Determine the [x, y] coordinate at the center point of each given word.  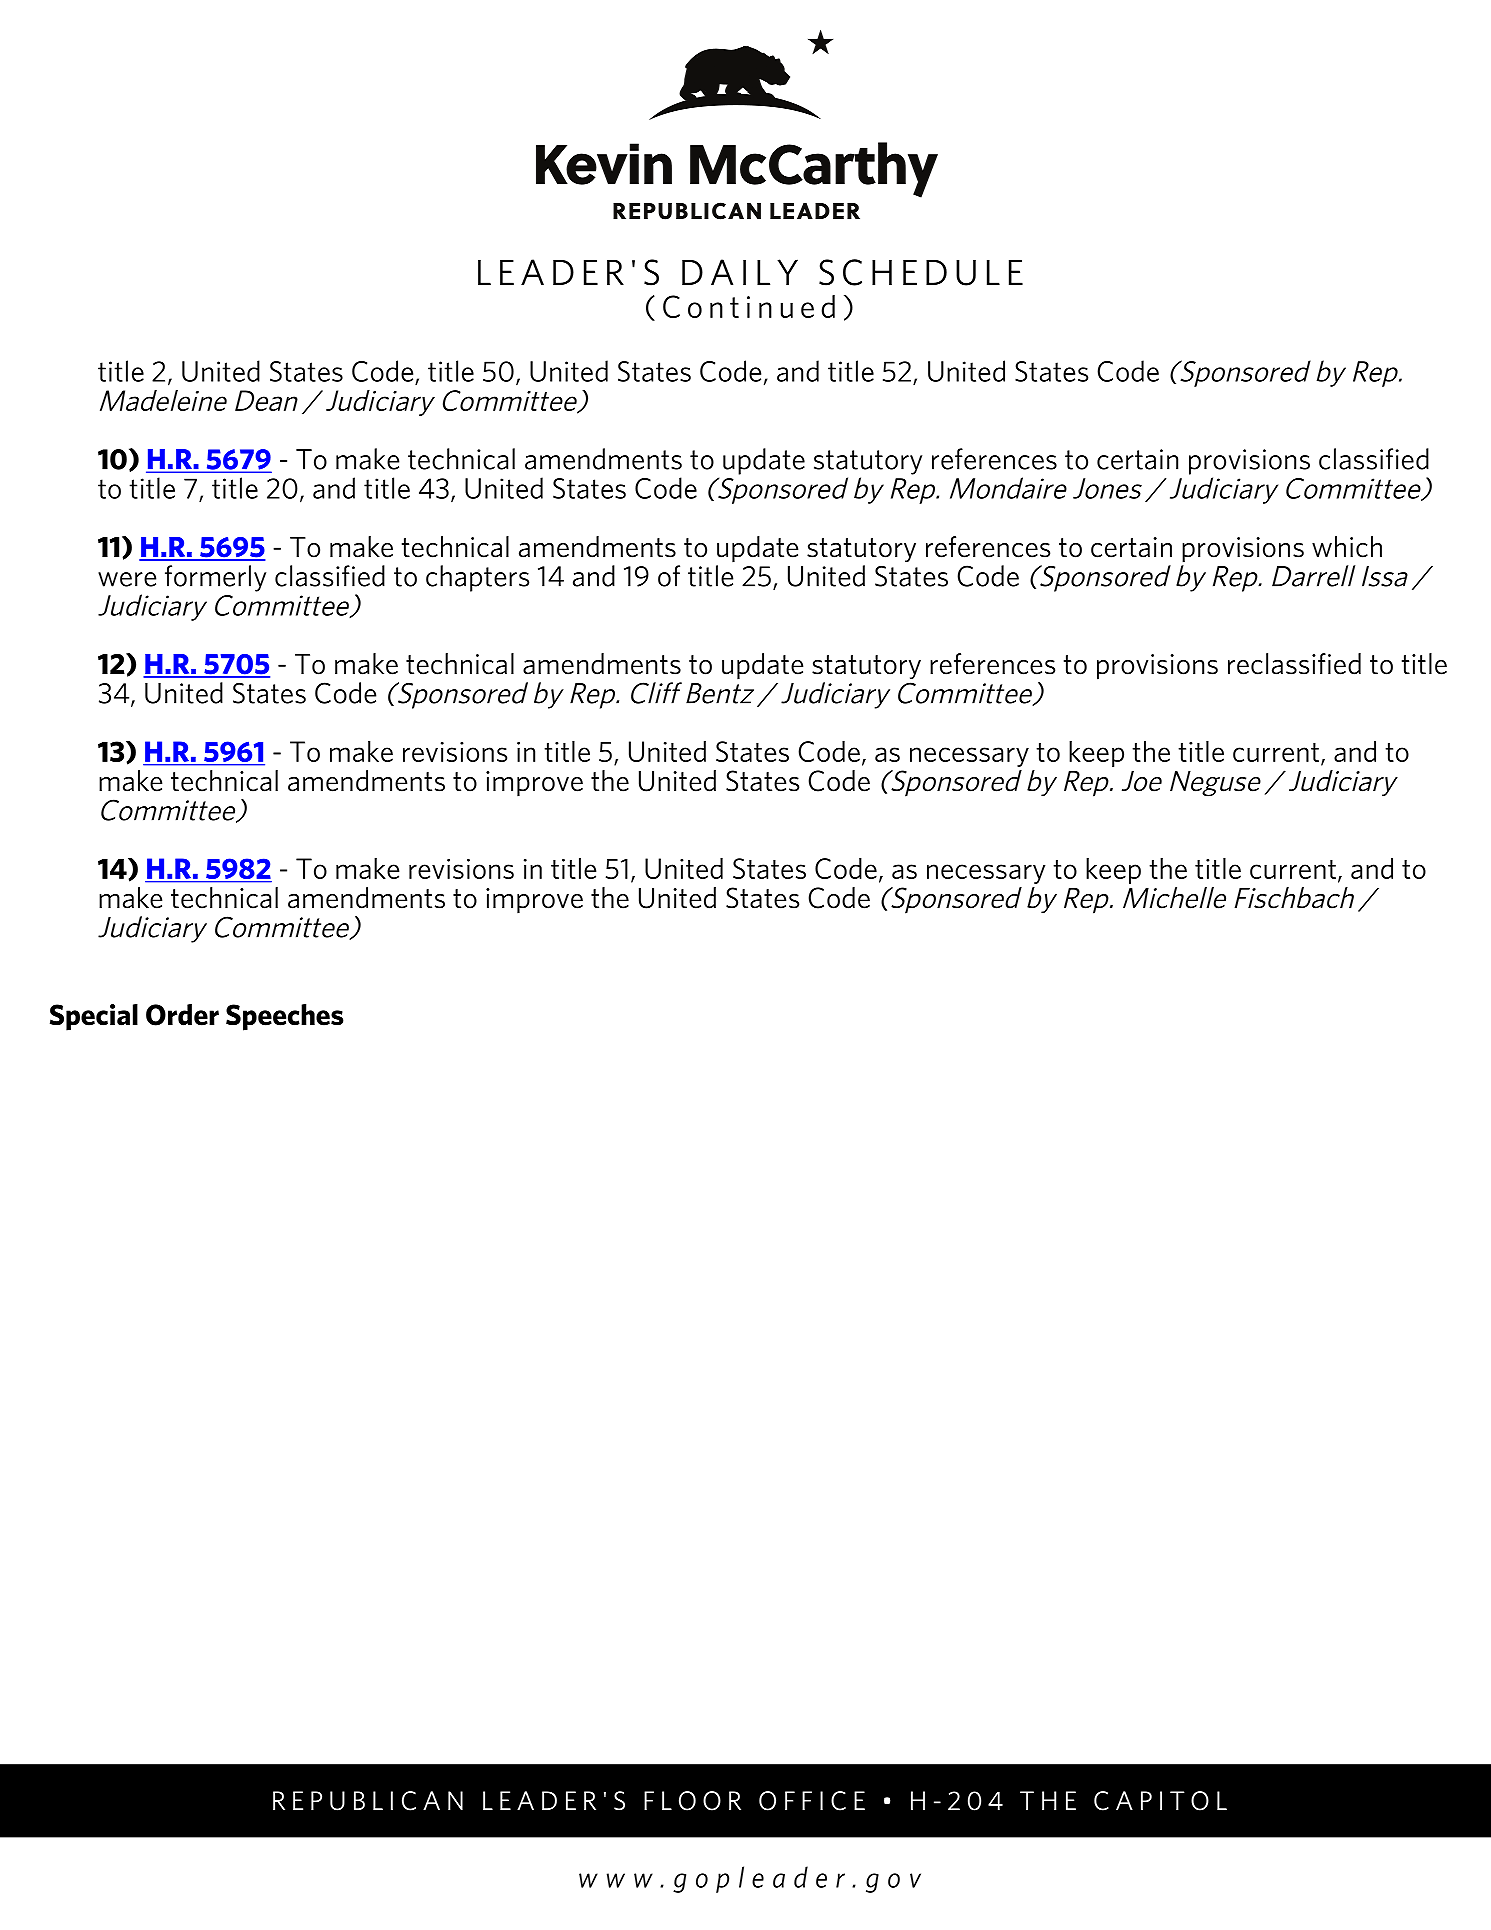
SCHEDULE [921, 272]
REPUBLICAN [368, 1801]
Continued [749, 306]
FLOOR [692, 1801]
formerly [215, 578]
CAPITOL [1160, 1801]
